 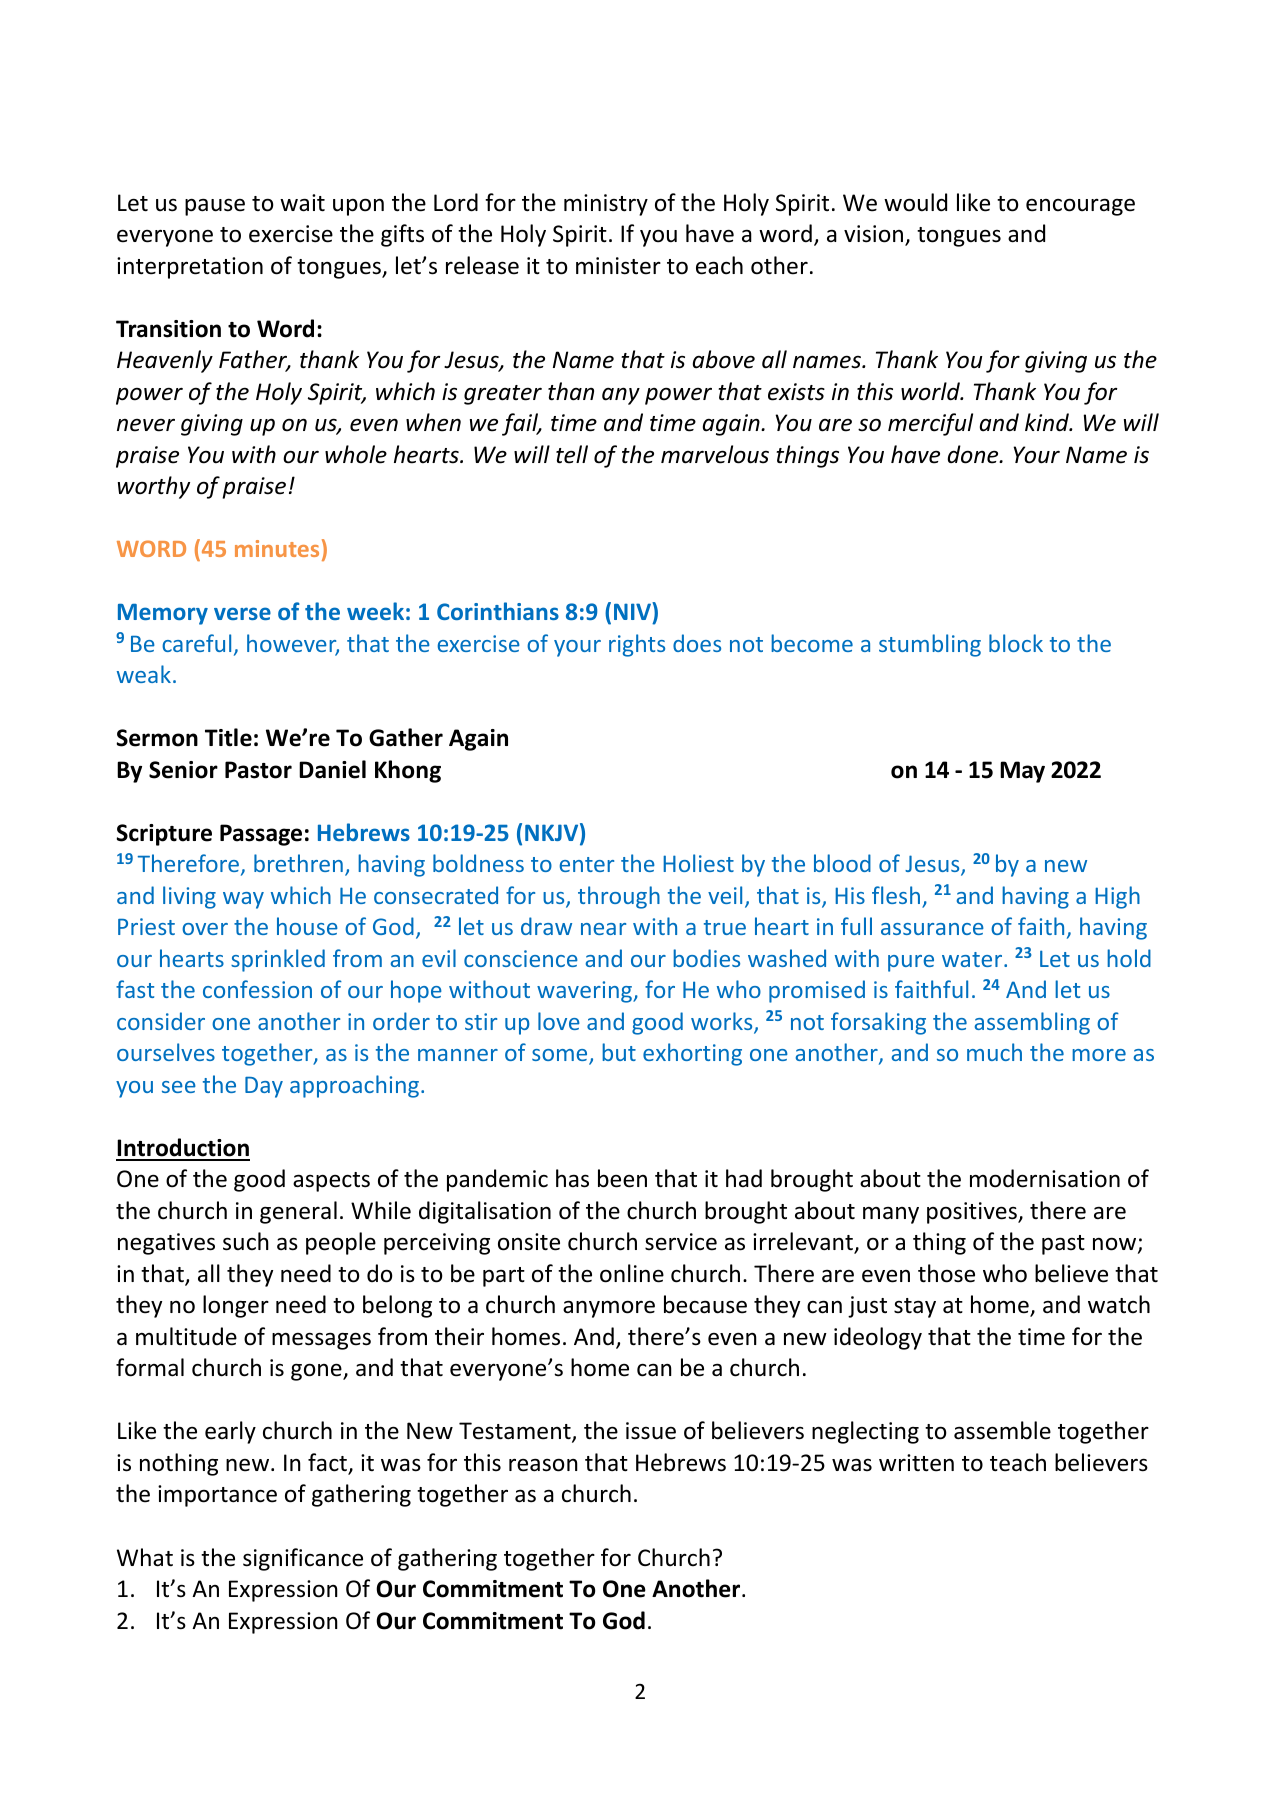 What do you see at coordinates (622, 1178) in the image?
I see `been` at bounding box center [622, 1178].
